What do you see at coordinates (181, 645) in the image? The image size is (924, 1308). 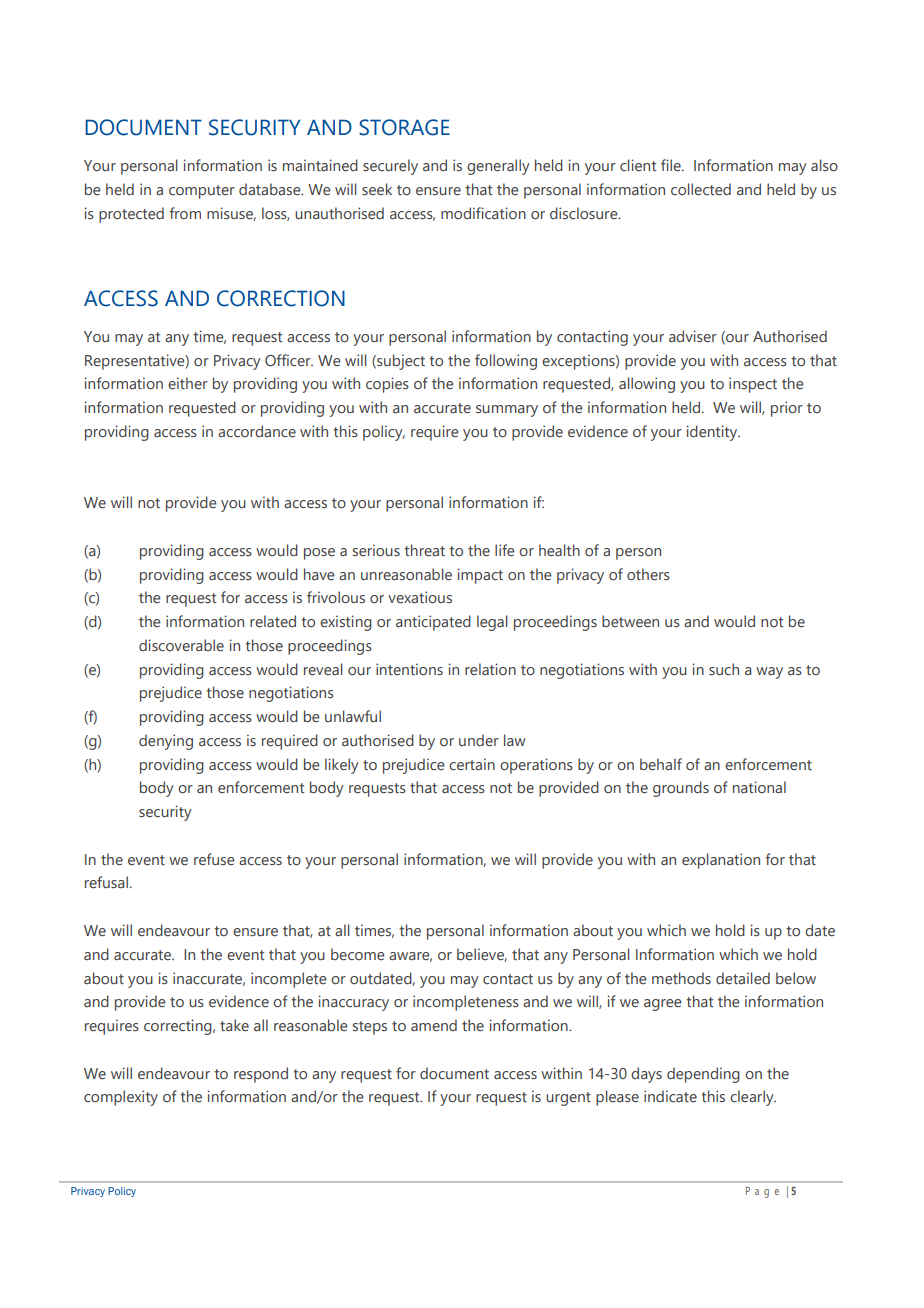 I see `discoverable` at bounding box center [181, 645].
